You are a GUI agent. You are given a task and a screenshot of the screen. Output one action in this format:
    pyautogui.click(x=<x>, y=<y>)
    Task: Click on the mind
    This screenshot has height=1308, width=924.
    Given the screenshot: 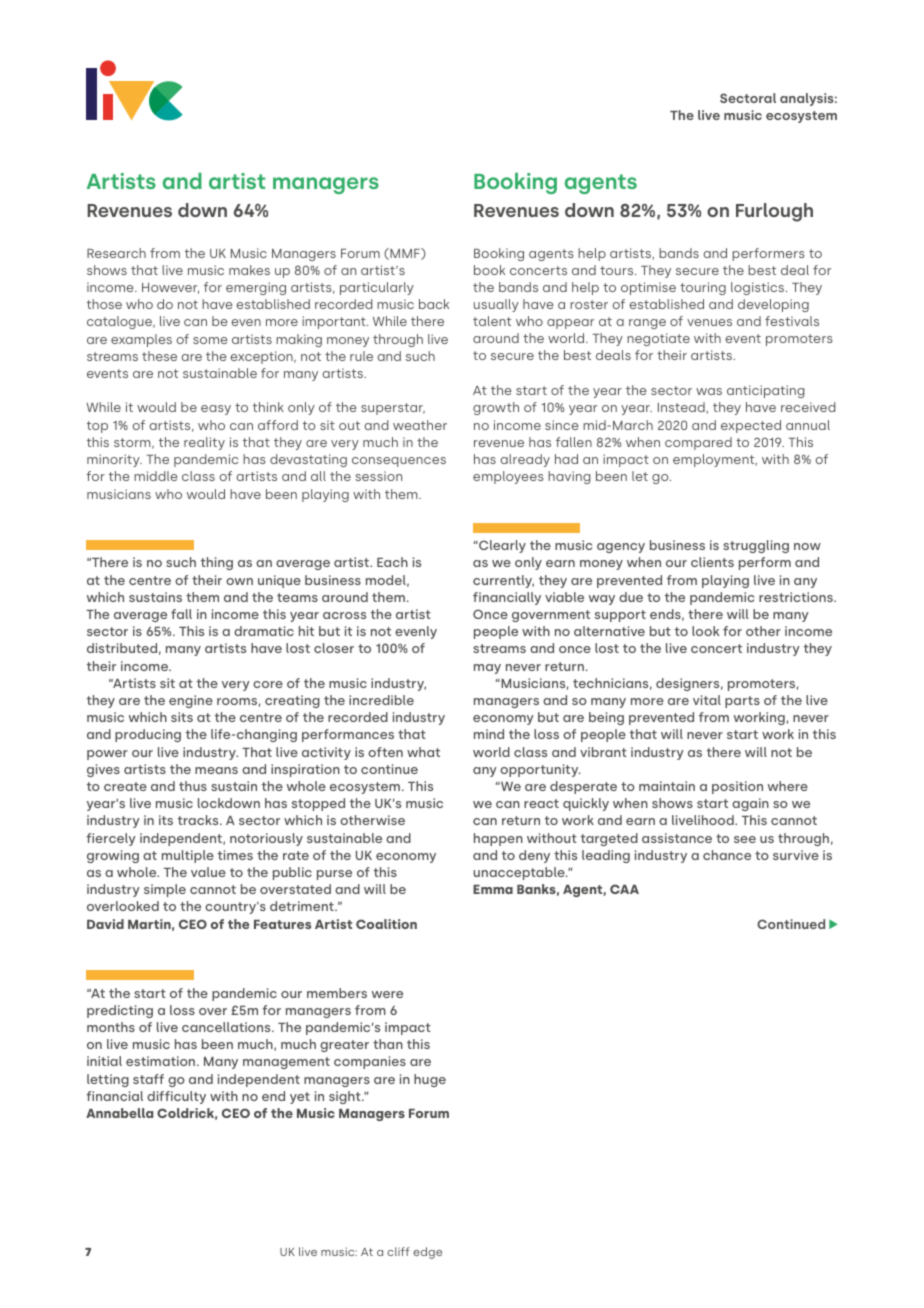 What is the action you would take?
    pyautogui.click(x=489, y=734)
